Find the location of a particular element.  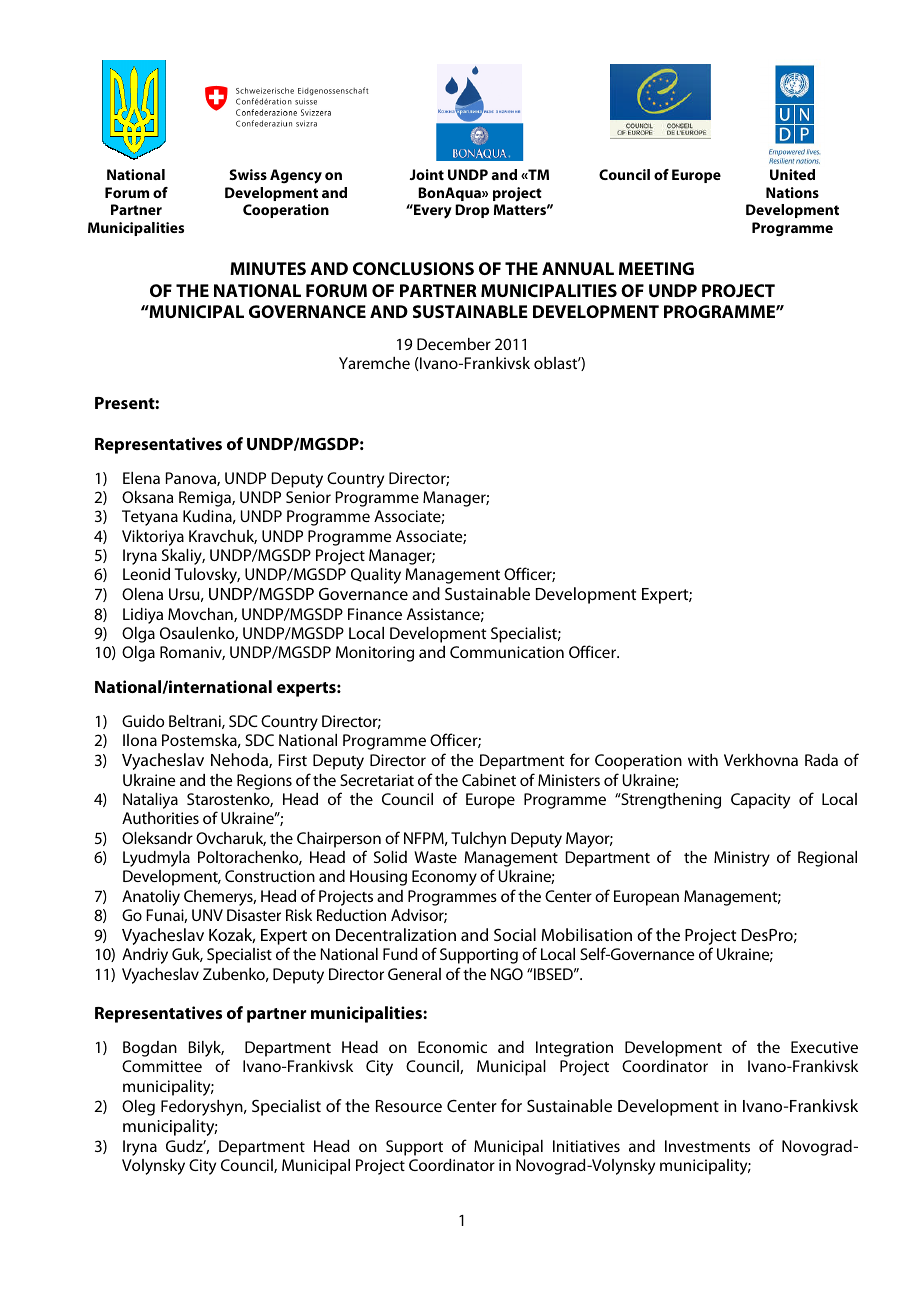

Guido is located at coordinates (143, 721).
